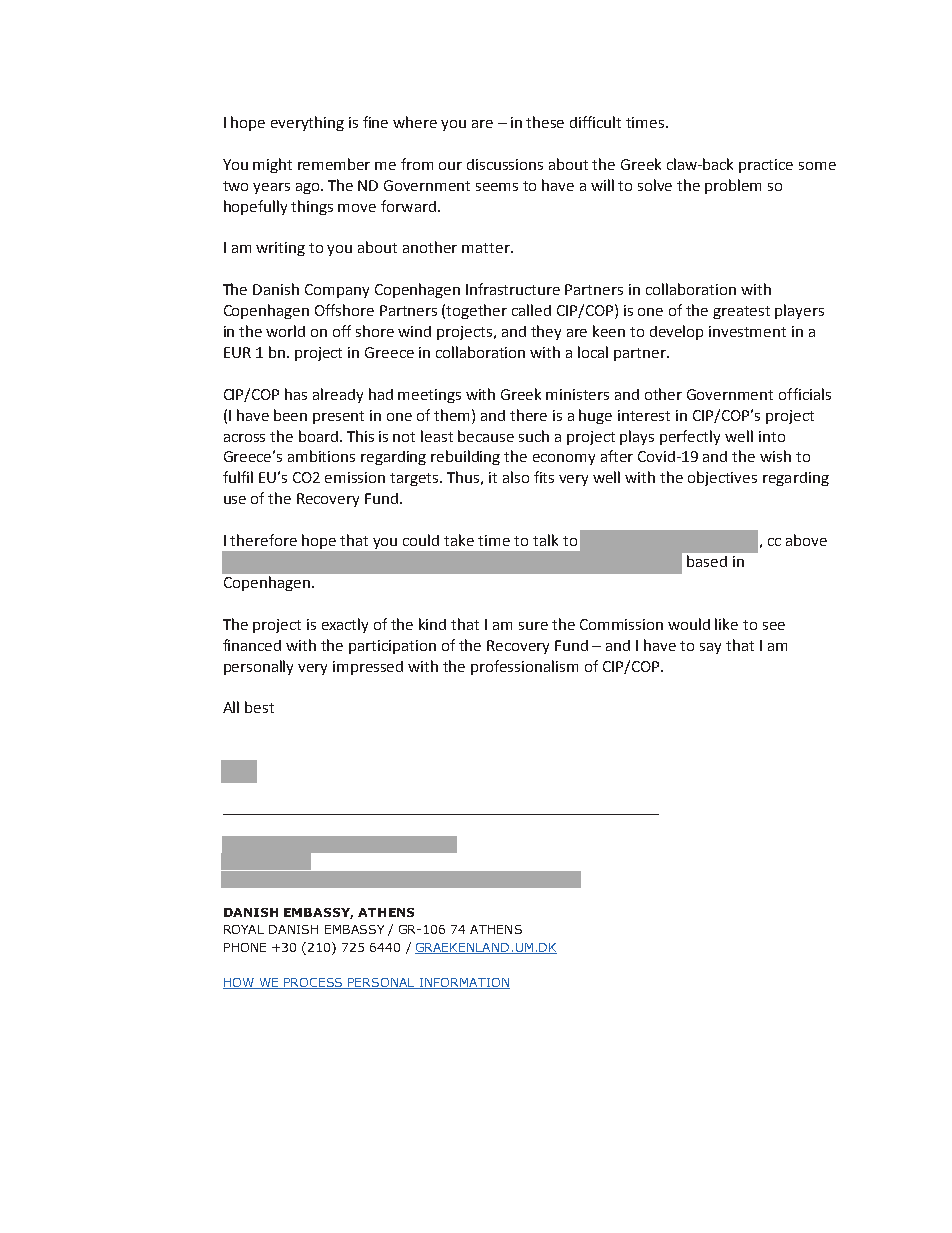 The image size is (952, 1233). What do you see at coordinates (463, 983) in the screenshot?
I see `INFORMATION` at bounding box center [463, 983].
